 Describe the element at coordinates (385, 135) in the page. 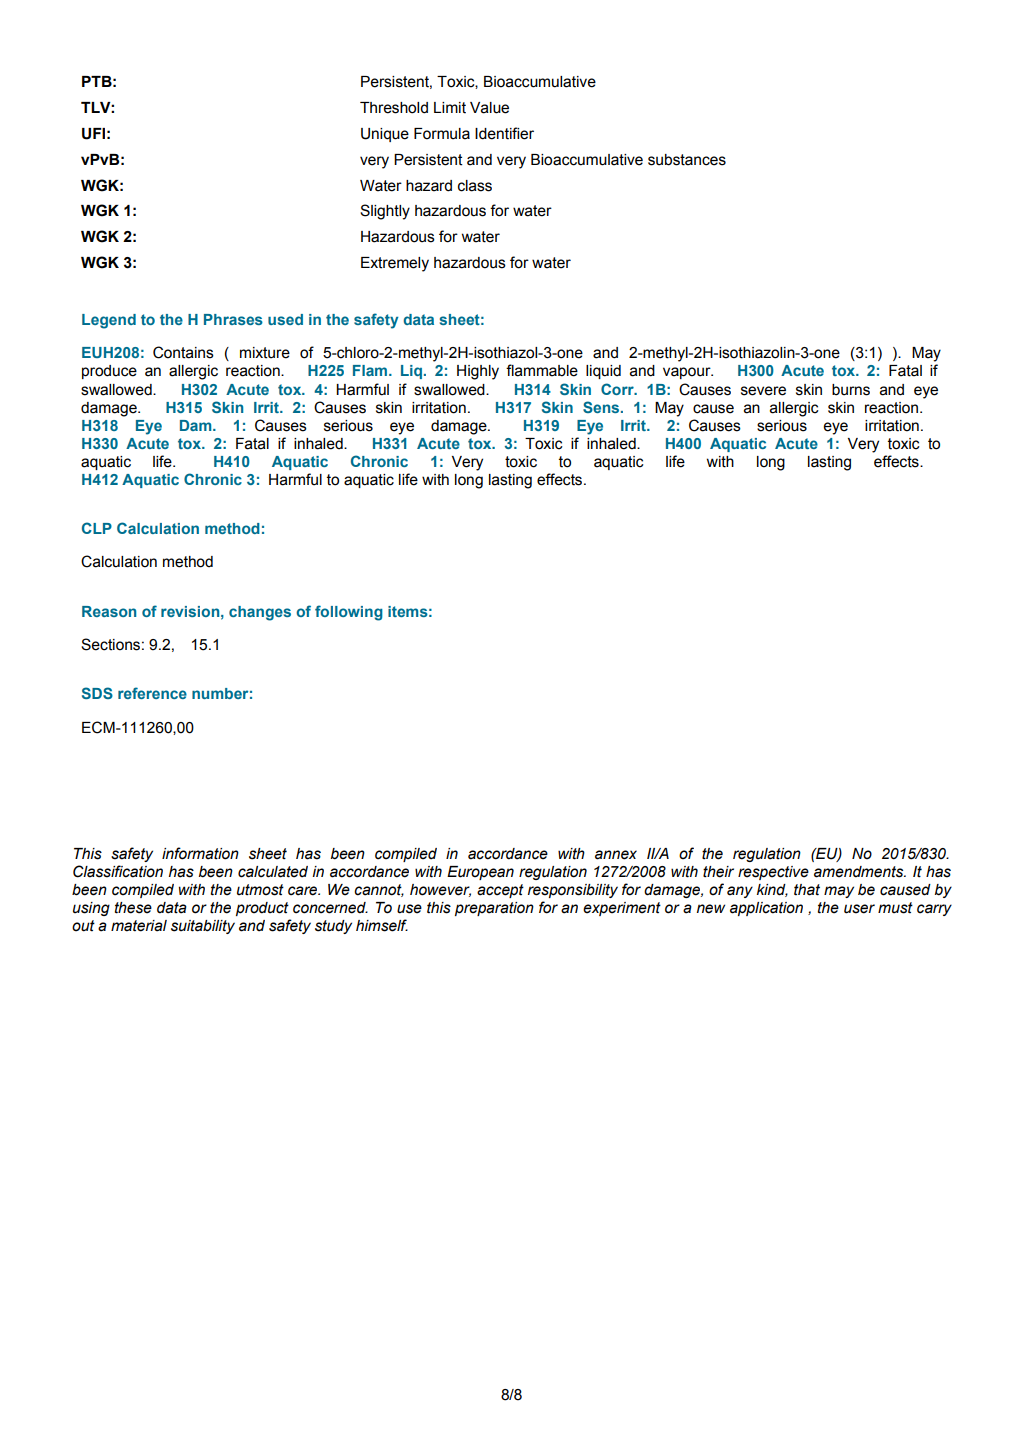

I see `Unique` at that location.
